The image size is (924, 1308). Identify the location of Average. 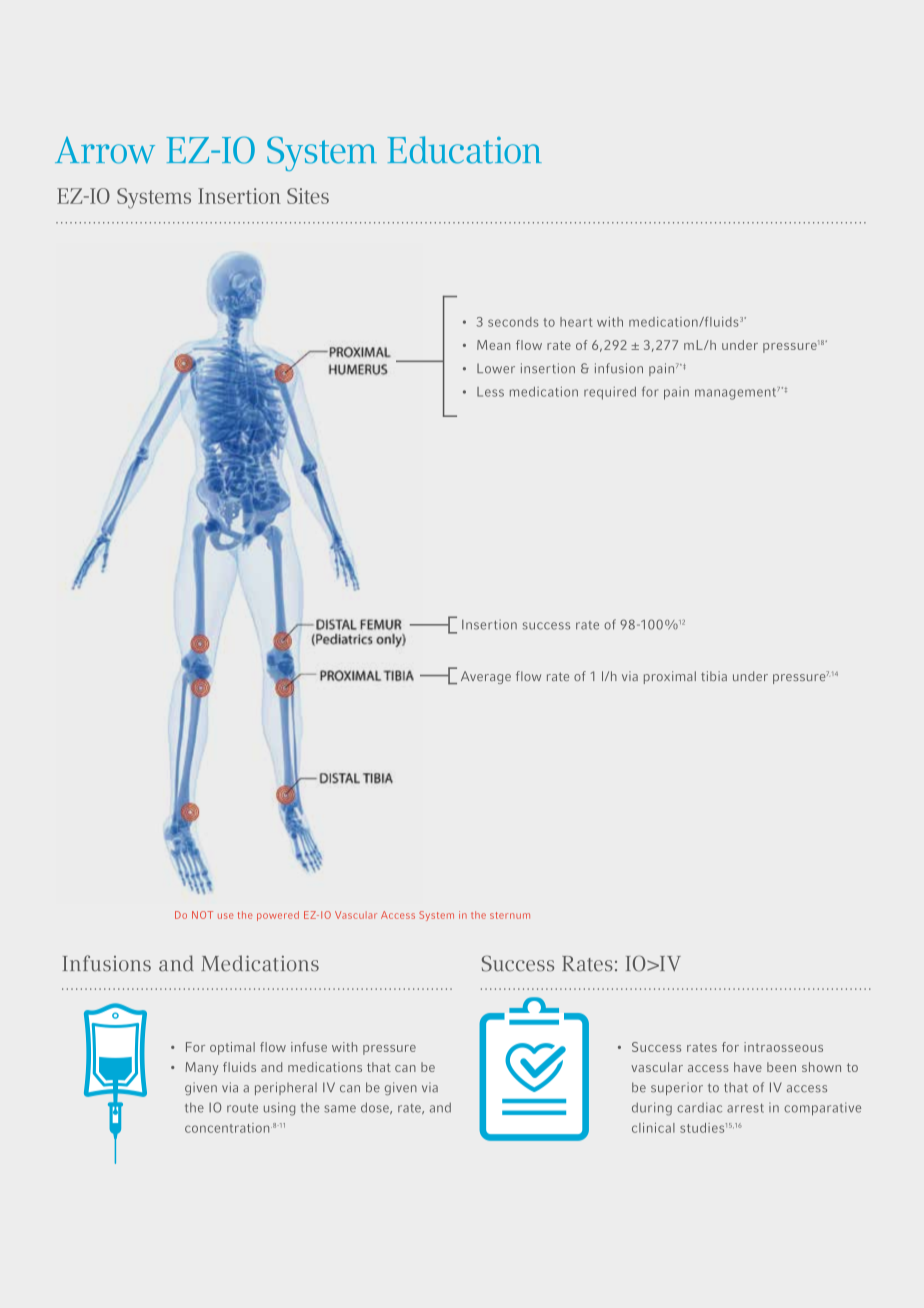
(486, 677).
